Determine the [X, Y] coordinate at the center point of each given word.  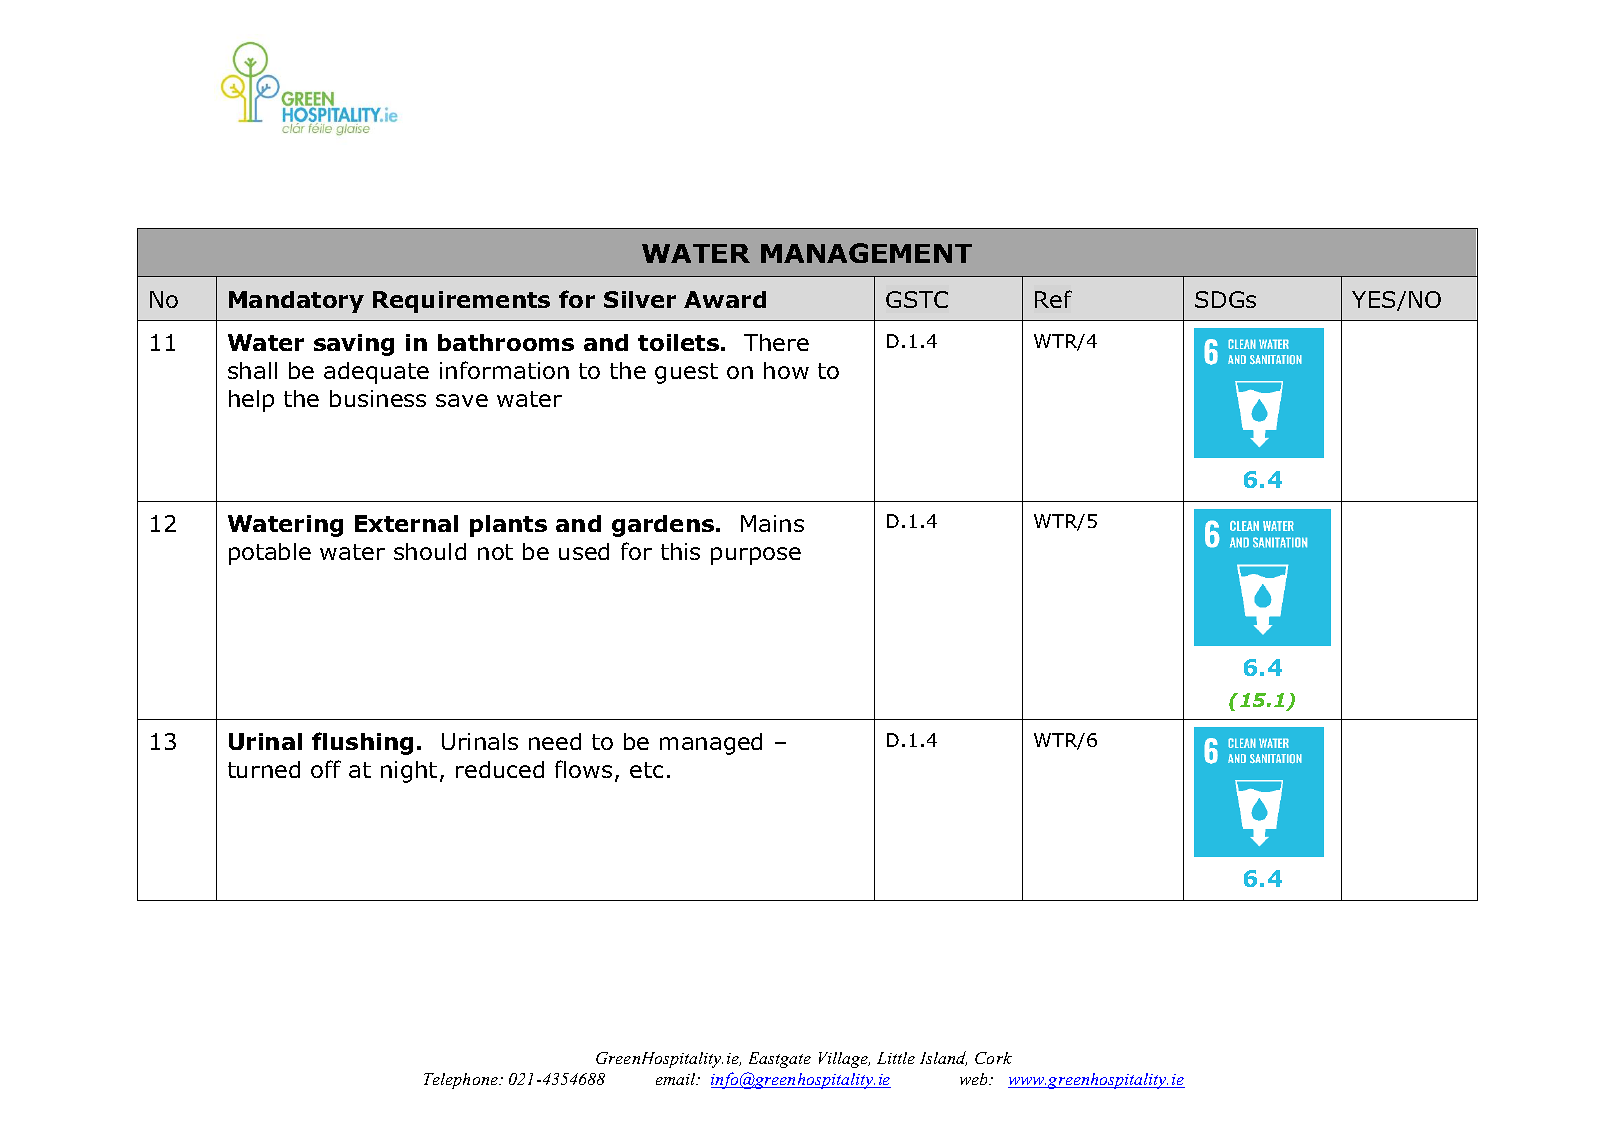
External [406, 523]
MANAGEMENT [866, 253]
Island [943, 1058]
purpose [756, 556]
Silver [640, 299]
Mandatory [296, 302]
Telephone [462, 1081]
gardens [664, 526]
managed [711, 744]
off [326, 769]
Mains [772, 523]
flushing [362, 743]
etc [646, 770]
